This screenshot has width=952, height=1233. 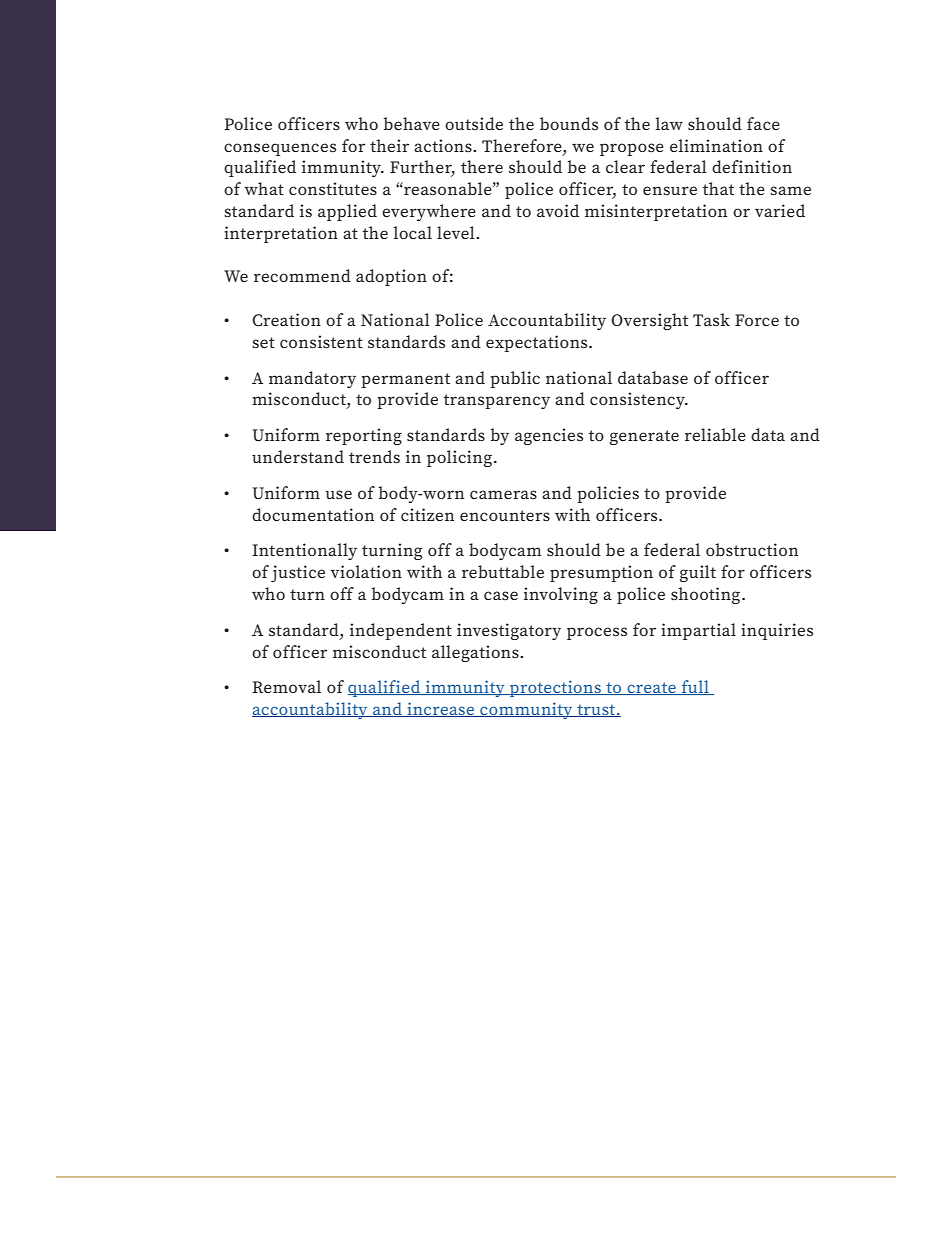 What do you see at coordinates (364, 436) in the screenshot?
I see `reporting` at bounding box center [364, 436].
